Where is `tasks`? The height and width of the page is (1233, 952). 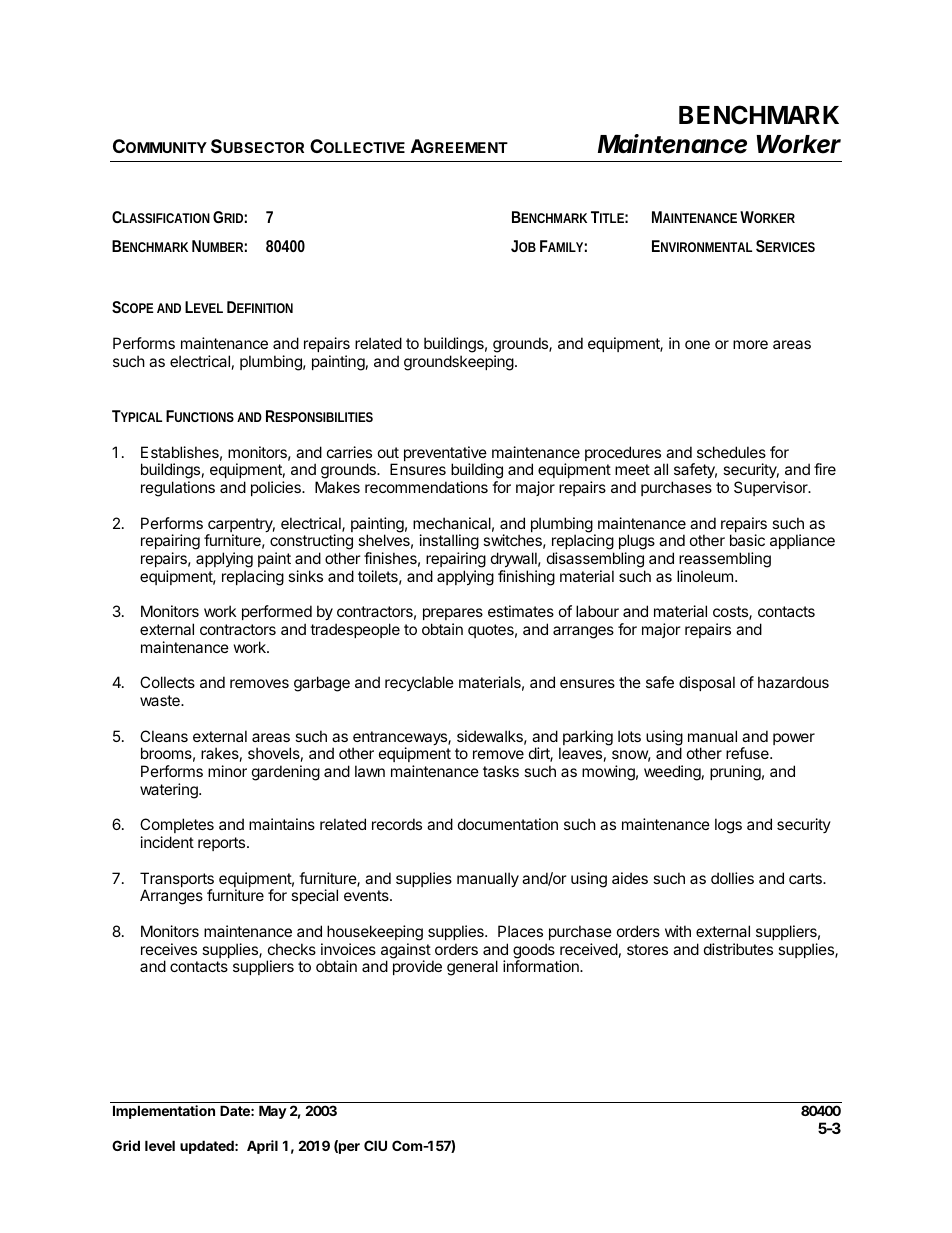
tasks is located at coordinates (501, 771).
